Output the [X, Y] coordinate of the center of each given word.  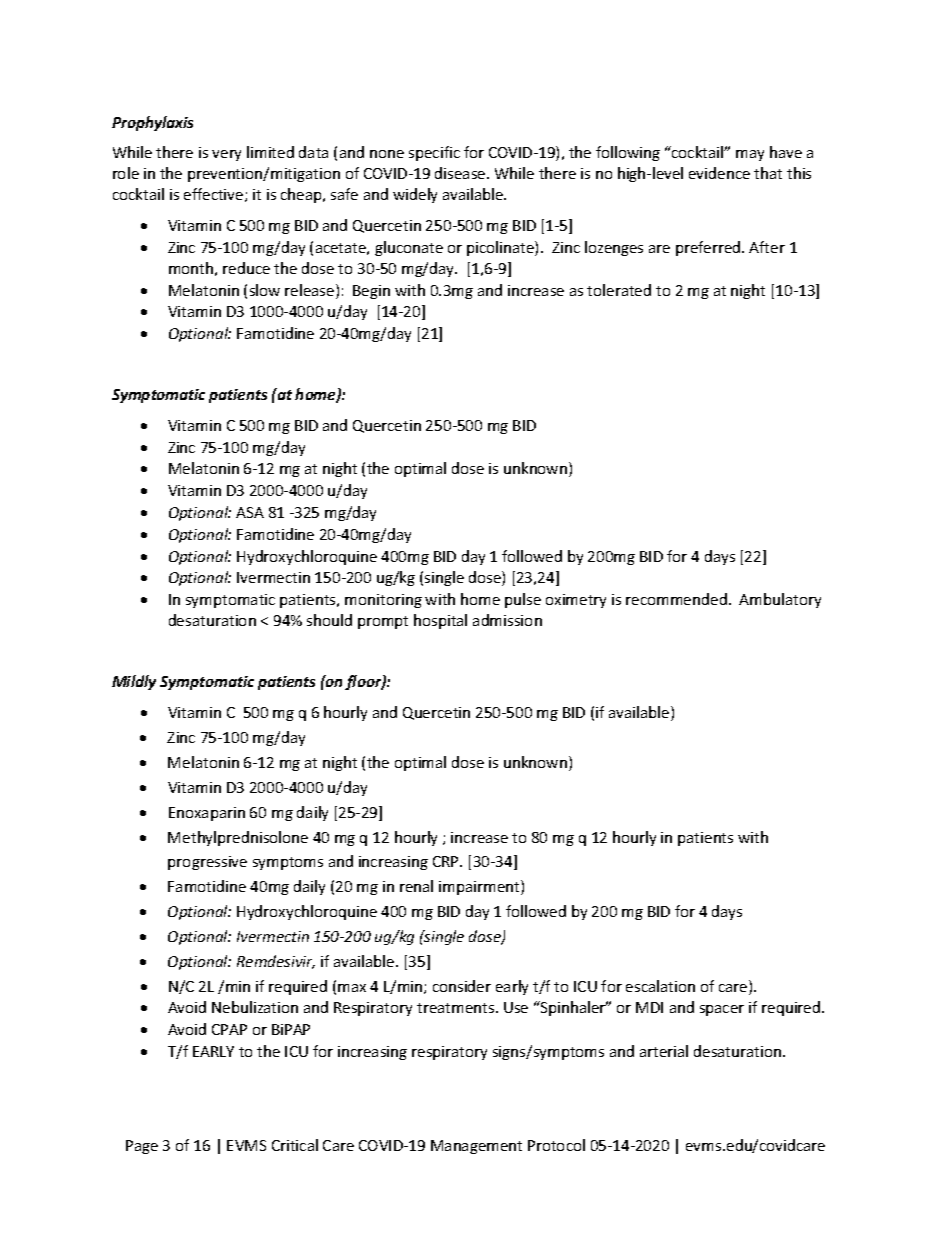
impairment [480, 887]
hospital [440, 621]
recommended [676, 599]
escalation [660, 986]
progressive [207, 863]
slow [265, 290]
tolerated [619, 290]
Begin [371, 292]
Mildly [134, 682]
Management [476, 1147]
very [226, 155]
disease [461, 173]
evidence [719, 173]
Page [142, 1147]
